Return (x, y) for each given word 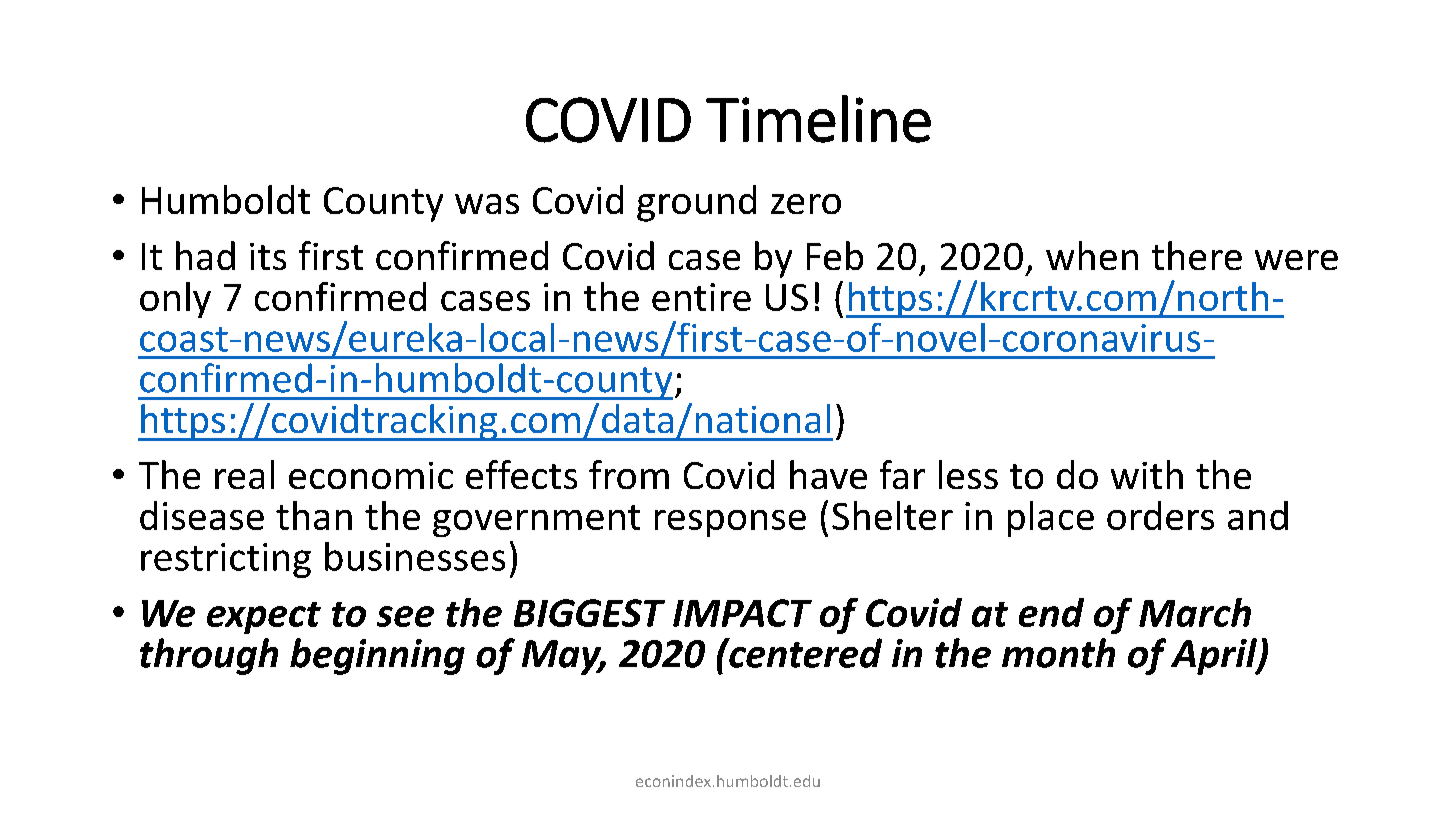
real (244, 474)
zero (806, 204)
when (1092, 255)
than (314, 515)
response (730, 523)
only (175, 300)
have (828, 474)
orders (1160, 515)
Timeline (818, 119)
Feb (835, 255)
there (1197, 255)
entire (701, 297)
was (487, 204)
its (268, 256)
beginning (377, 656)
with (1147, 474)
